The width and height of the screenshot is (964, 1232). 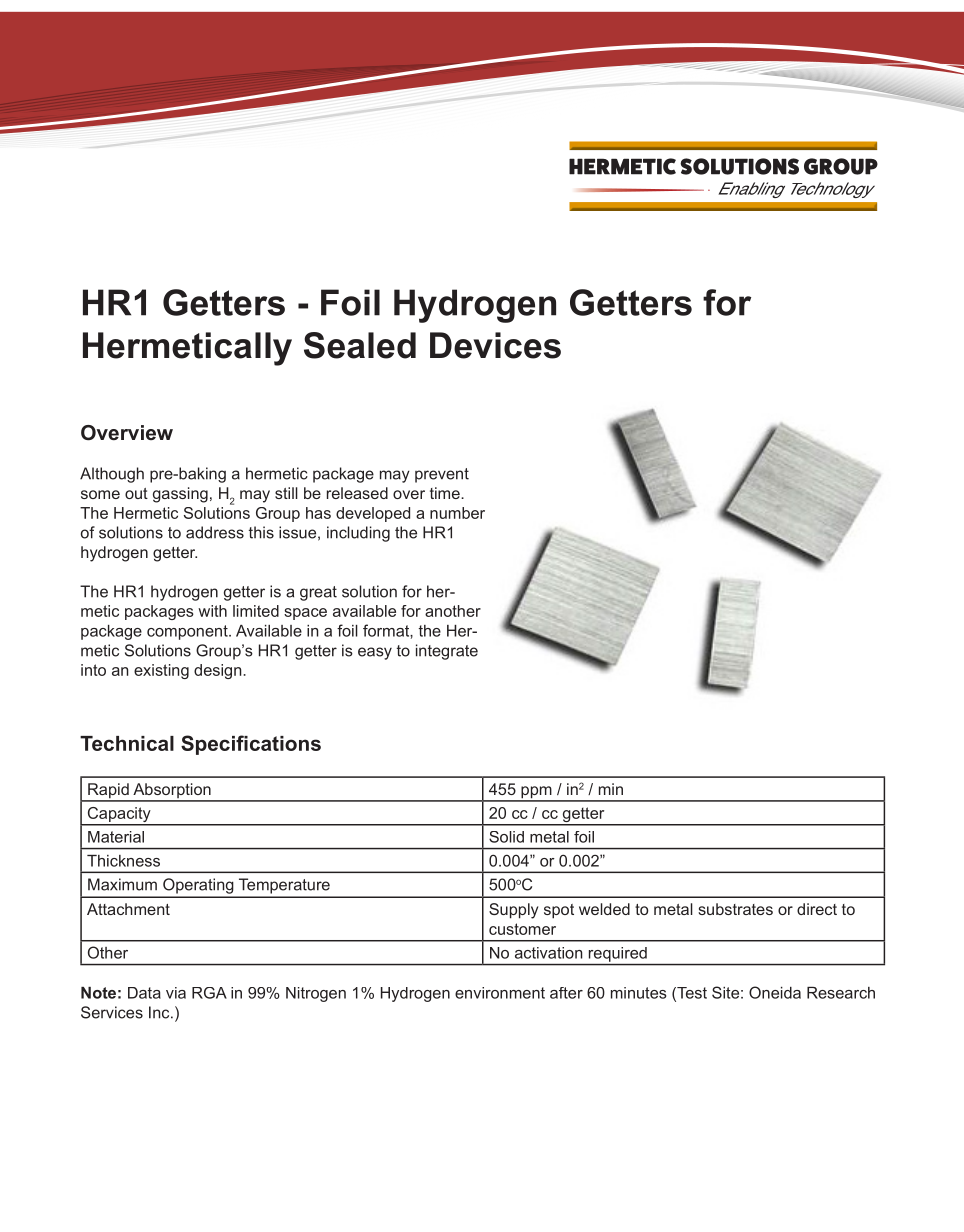 What do you see at coordinates (495, 345) in the screenshot?
I see `Devices` at bounding box center [495, 345].
